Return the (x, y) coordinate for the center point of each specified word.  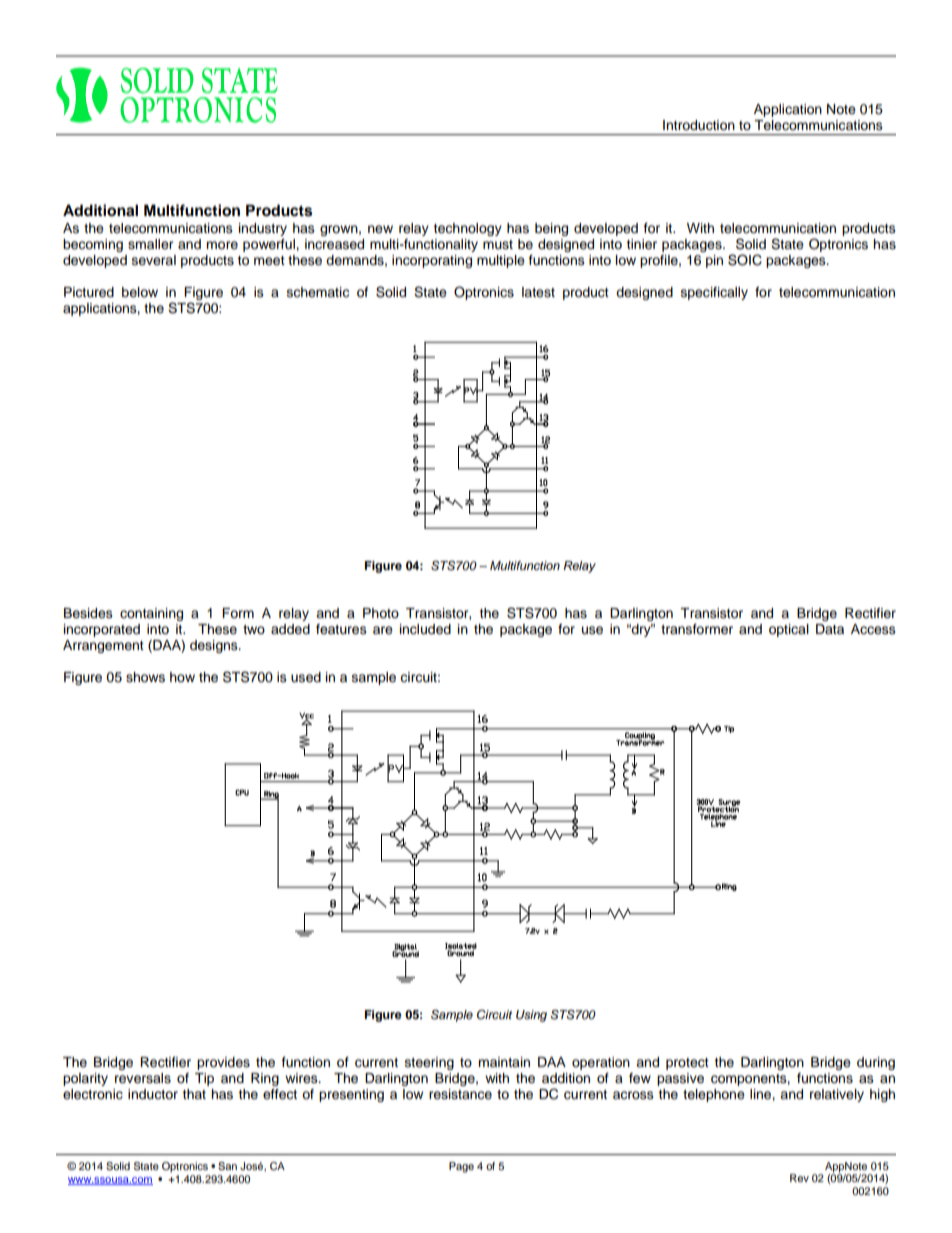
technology (467, 229)
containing (151, 614)
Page (461, 1167)
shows (145, 677)
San (227, 1166)
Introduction (699, 125)
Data (830, 629)
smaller (151, 244)
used (306, 677)
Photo (381, 613)
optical (789, 630)
